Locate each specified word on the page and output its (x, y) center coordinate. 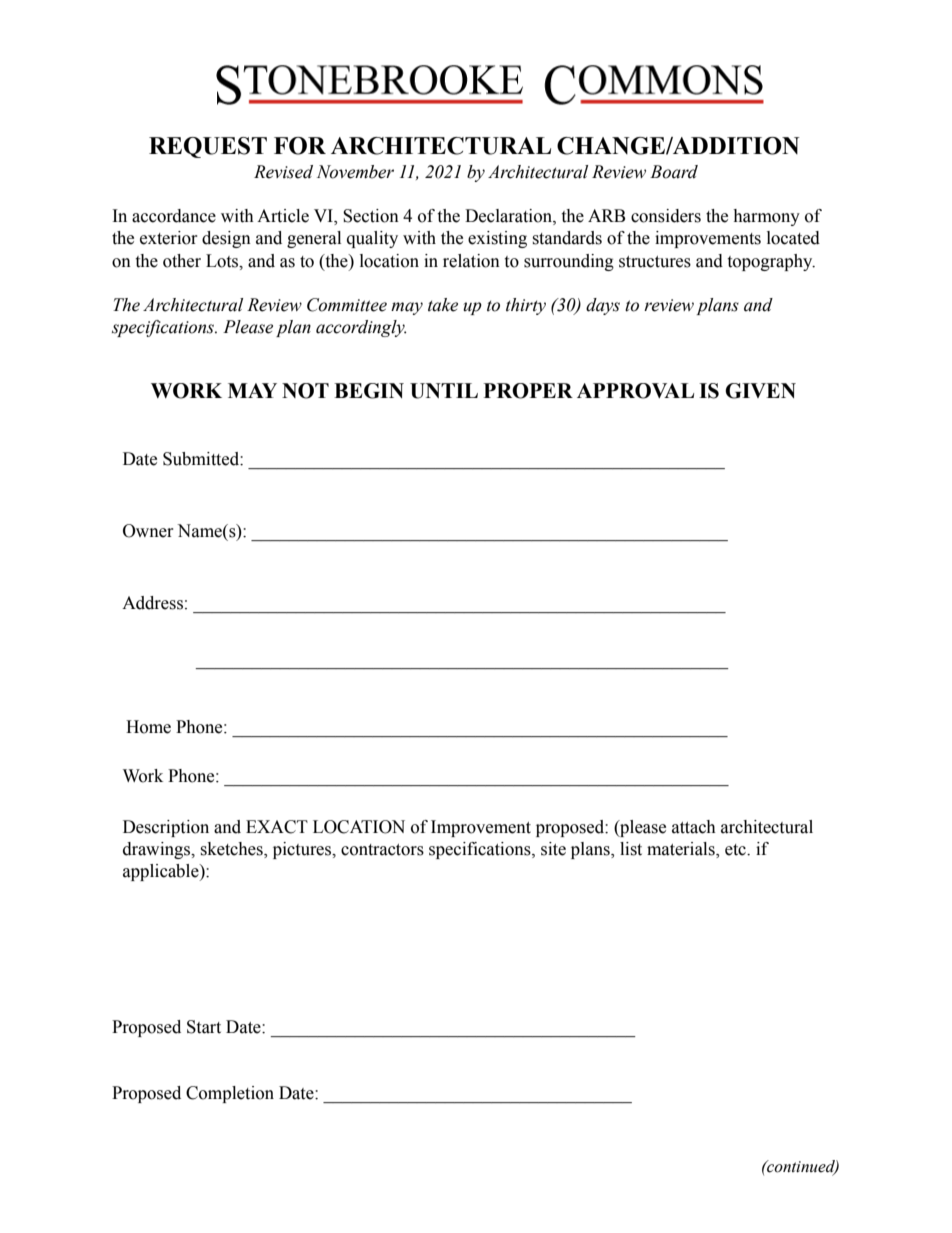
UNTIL (444, 391)
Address (152, 603)
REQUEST (208, 147)
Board (674, 172)
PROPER (528, 391)
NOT (305, 391)
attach (694, 827)
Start (204, 1027)
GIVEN (760, 391)
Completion (230, 1094)
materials (682, 850)
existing (497, 239)
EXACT (277, 827)
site (553, 849)
